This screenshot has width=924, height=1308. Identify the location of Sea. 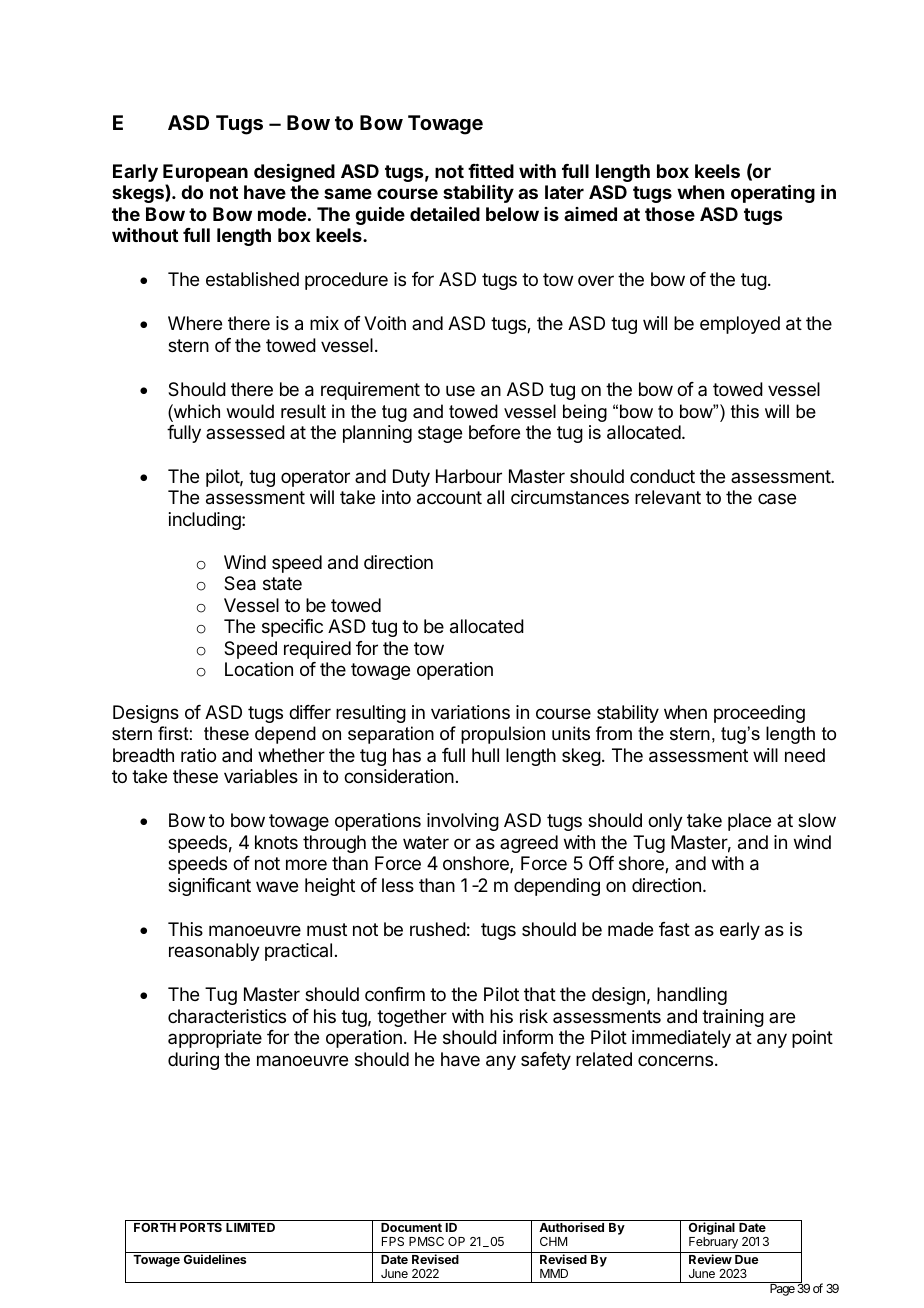
(240, 583).
